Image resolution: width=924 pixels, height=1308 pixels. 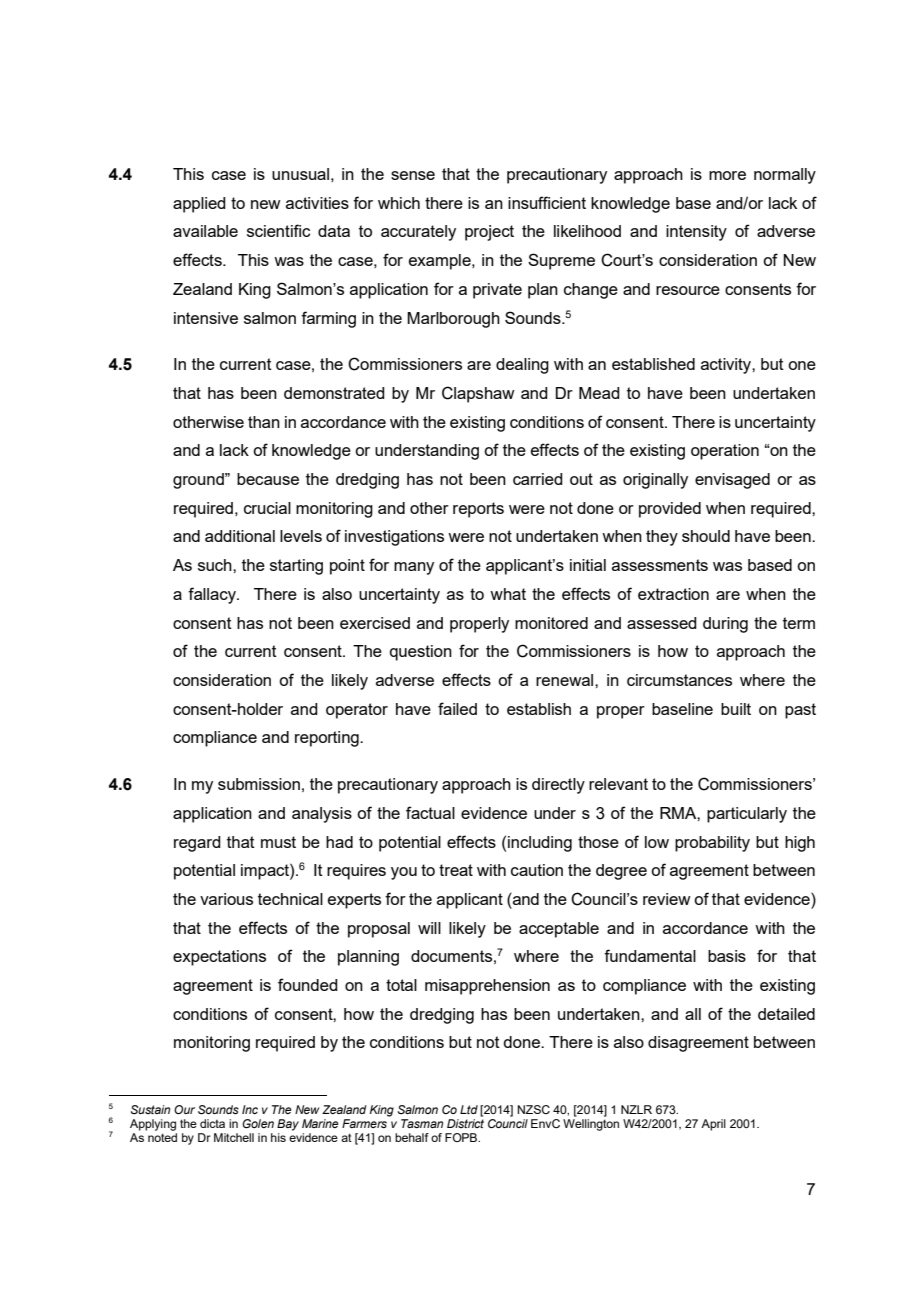 I want to click on carried, so click(x=538, y=479).
